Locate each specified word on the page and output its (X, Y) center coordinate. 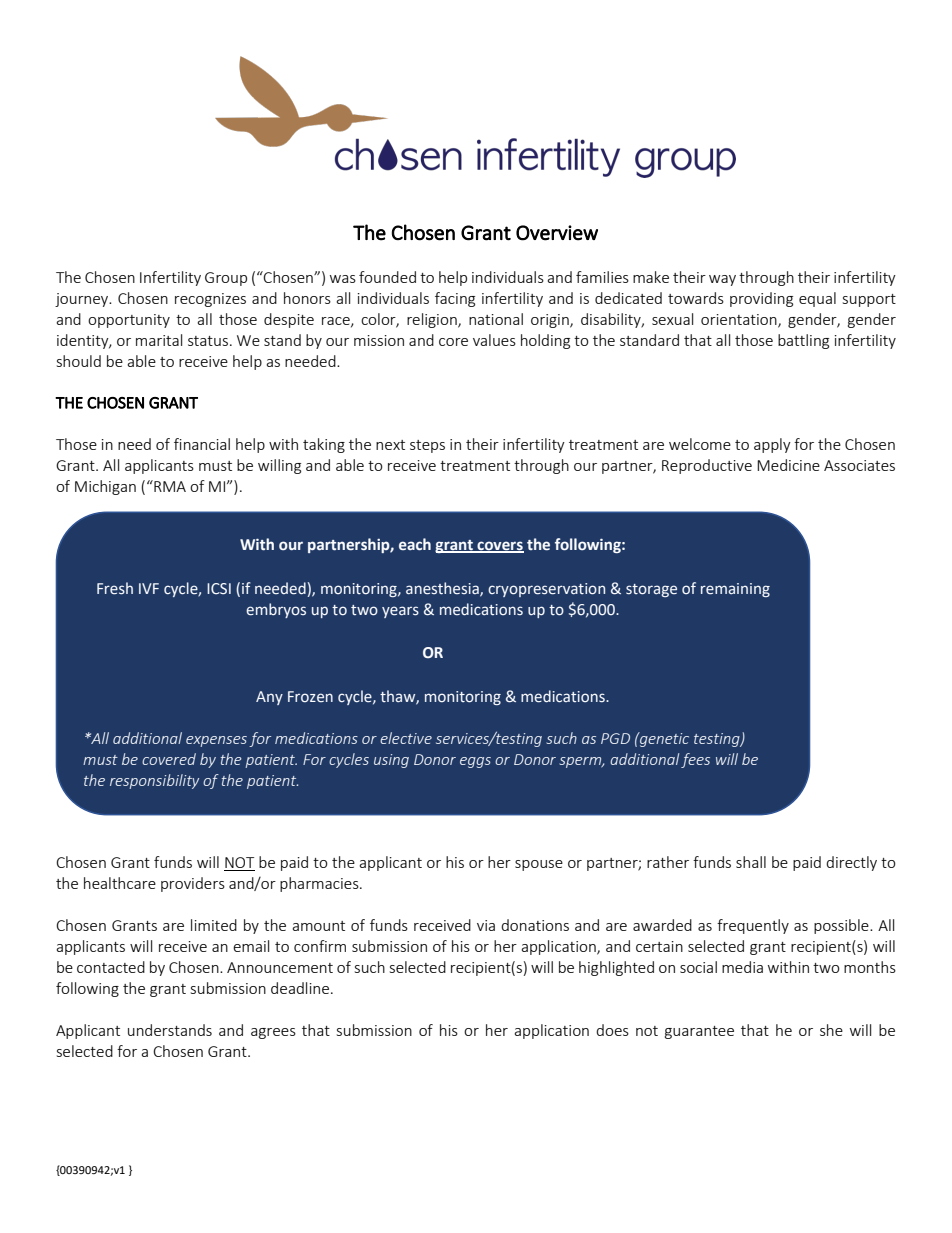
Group (226, 279)
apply (772, 445)
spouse (539, 865)
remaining (735, 590)
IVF (149, 588)
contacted (111, 967)
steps (427, 446)
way (722, 280)
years (400, 612)
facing (455, 299)
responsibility (154, 781)
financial (202, 444)
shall (751, 862)
